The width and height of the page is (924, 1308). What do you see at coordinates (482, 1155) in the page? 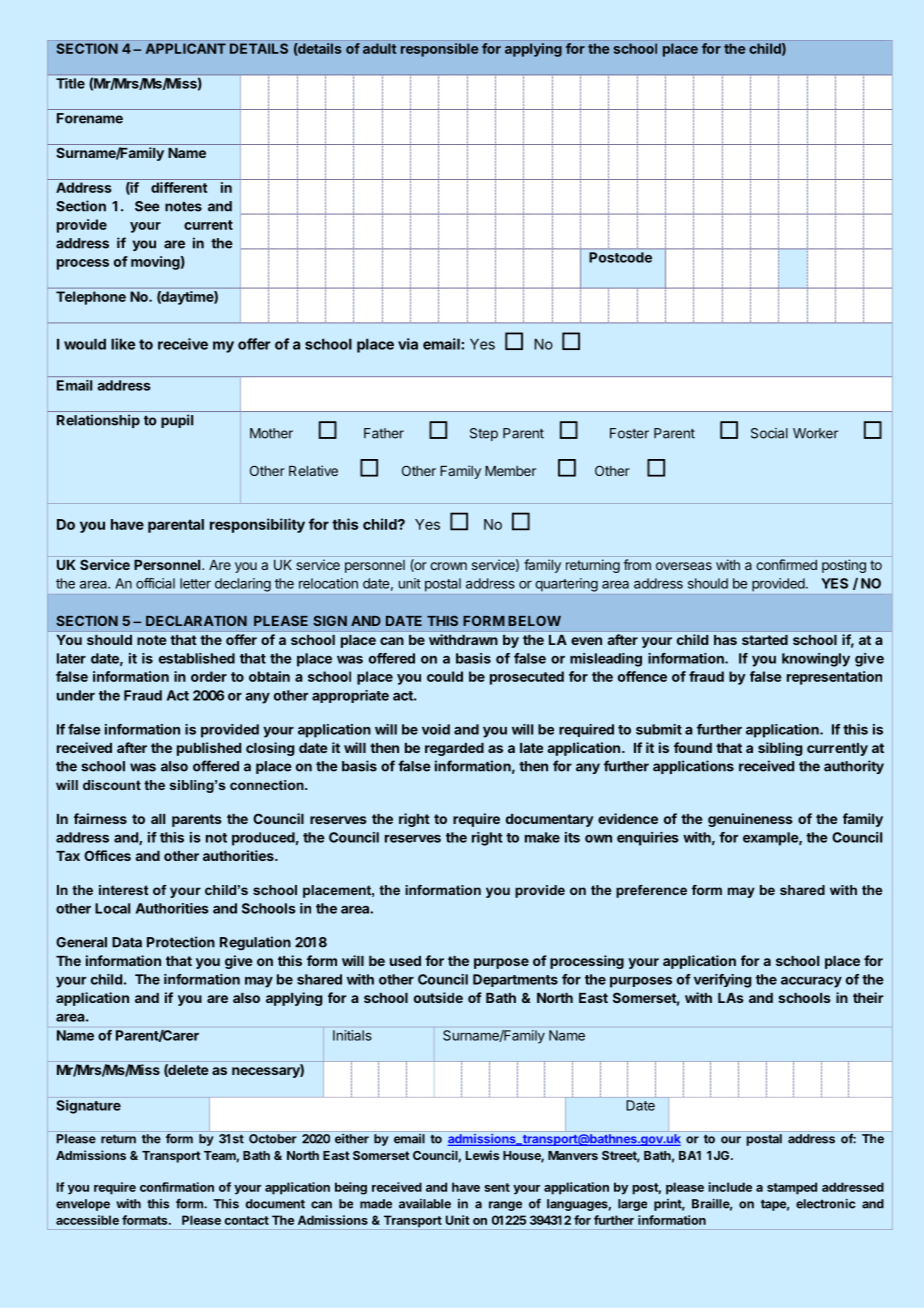
I see `Lewis` at bounding box center [482, 1155].
